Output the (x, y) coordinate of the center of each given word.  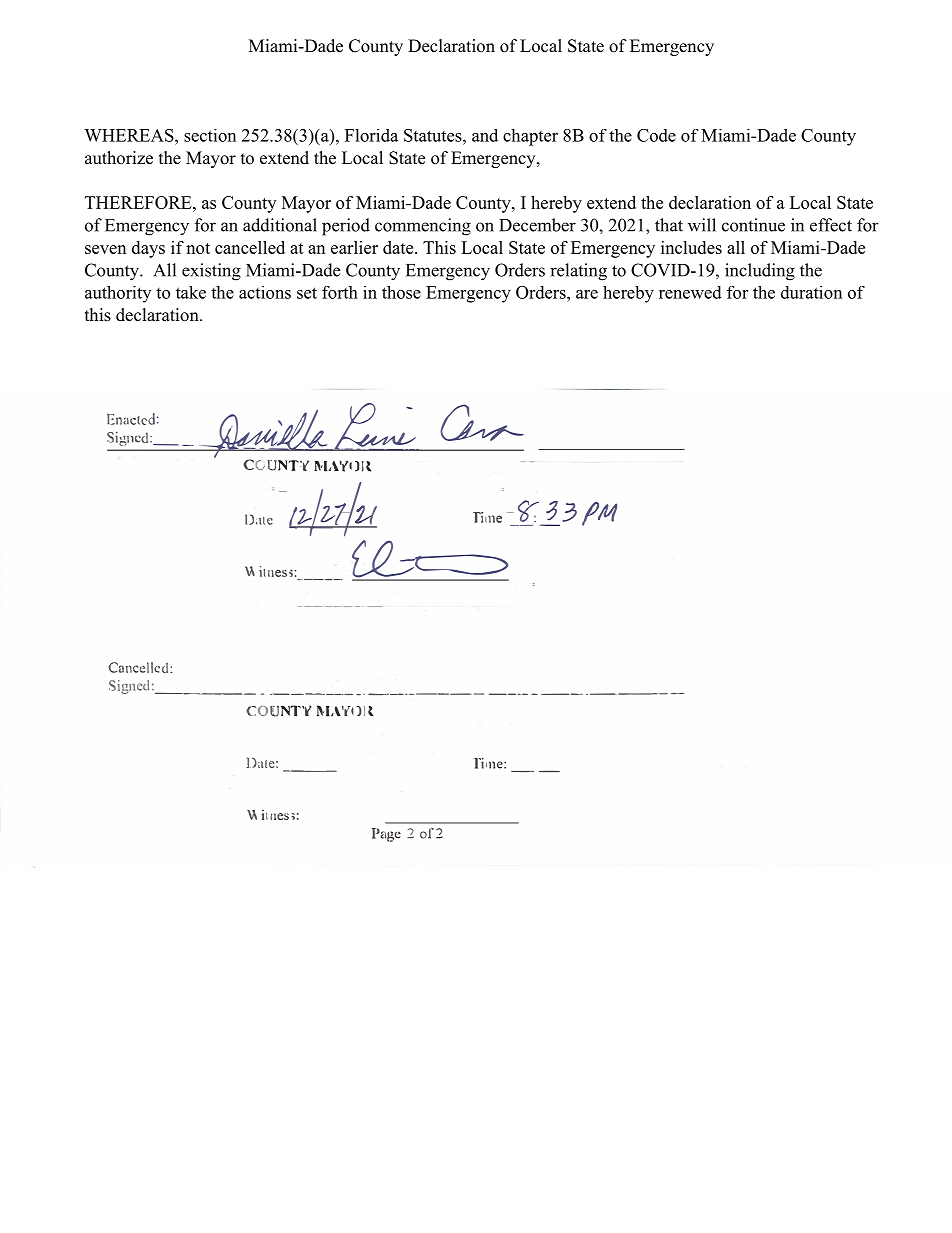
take (191, 292)
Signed (129, 687)
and (485, 135)
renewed (690, 292)
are (587, 294)
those (401, 292)
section (210, 135)
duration (811, 292)
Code (656, 135)
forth (340, 292)
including (760, 272)
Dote (259, 519)
